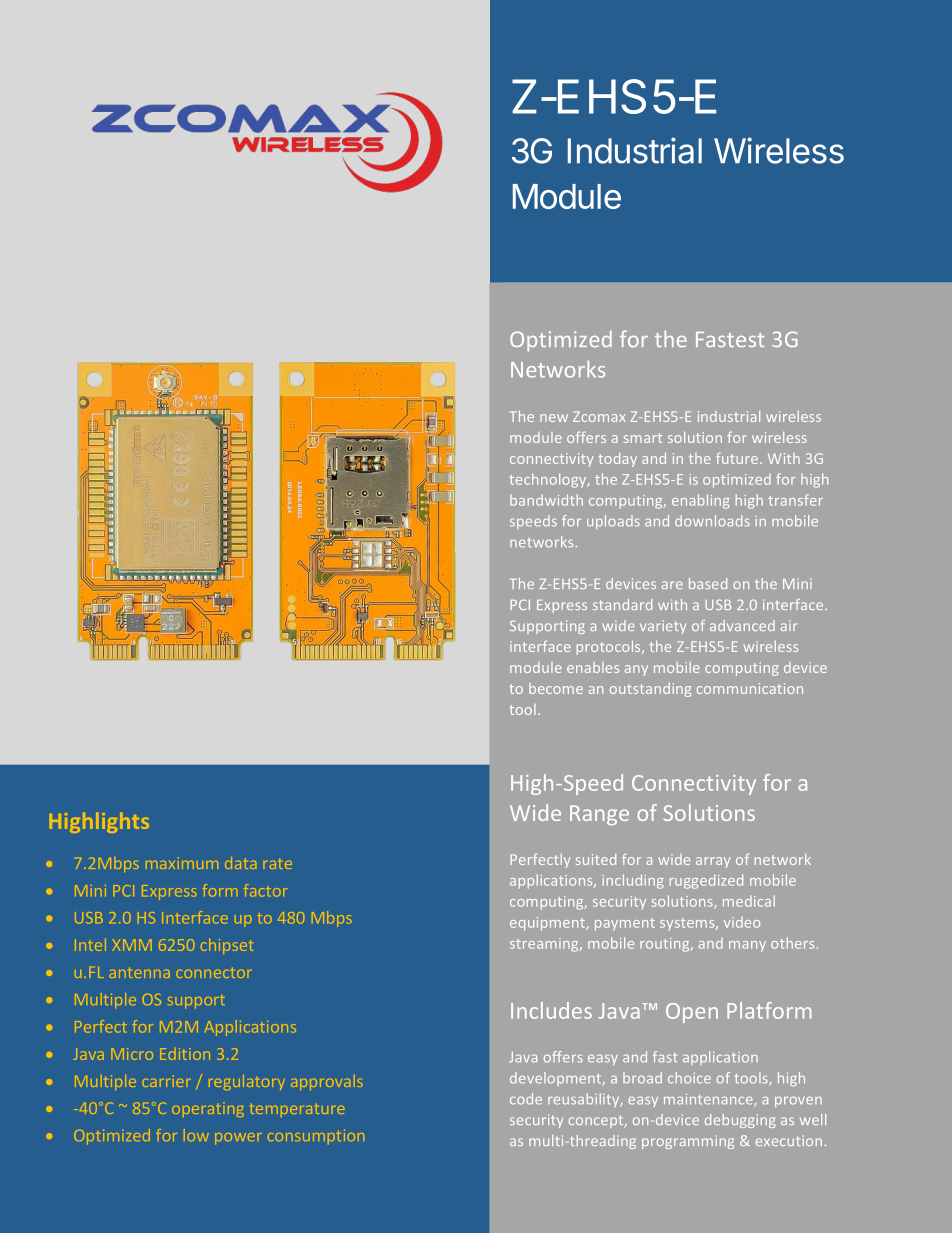 The width and height of the document is (952, 1233). Describe the element at coordinates (182, 863) in the document. I see `maximum` at that location.
